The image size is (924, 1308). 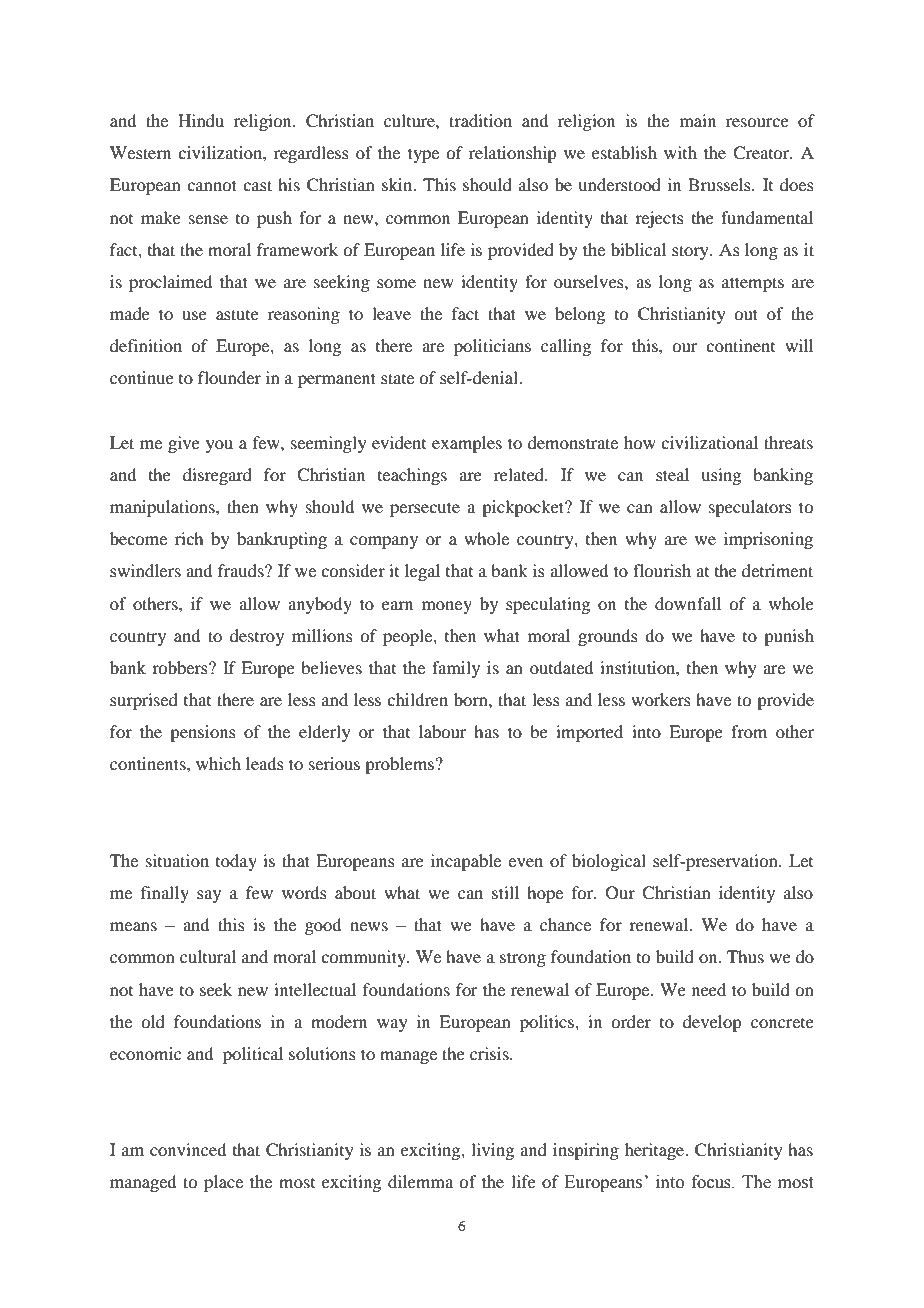 What do you see at coordinates (423, 155) in the page?
I see `type` at bounding box center [423, 155].
